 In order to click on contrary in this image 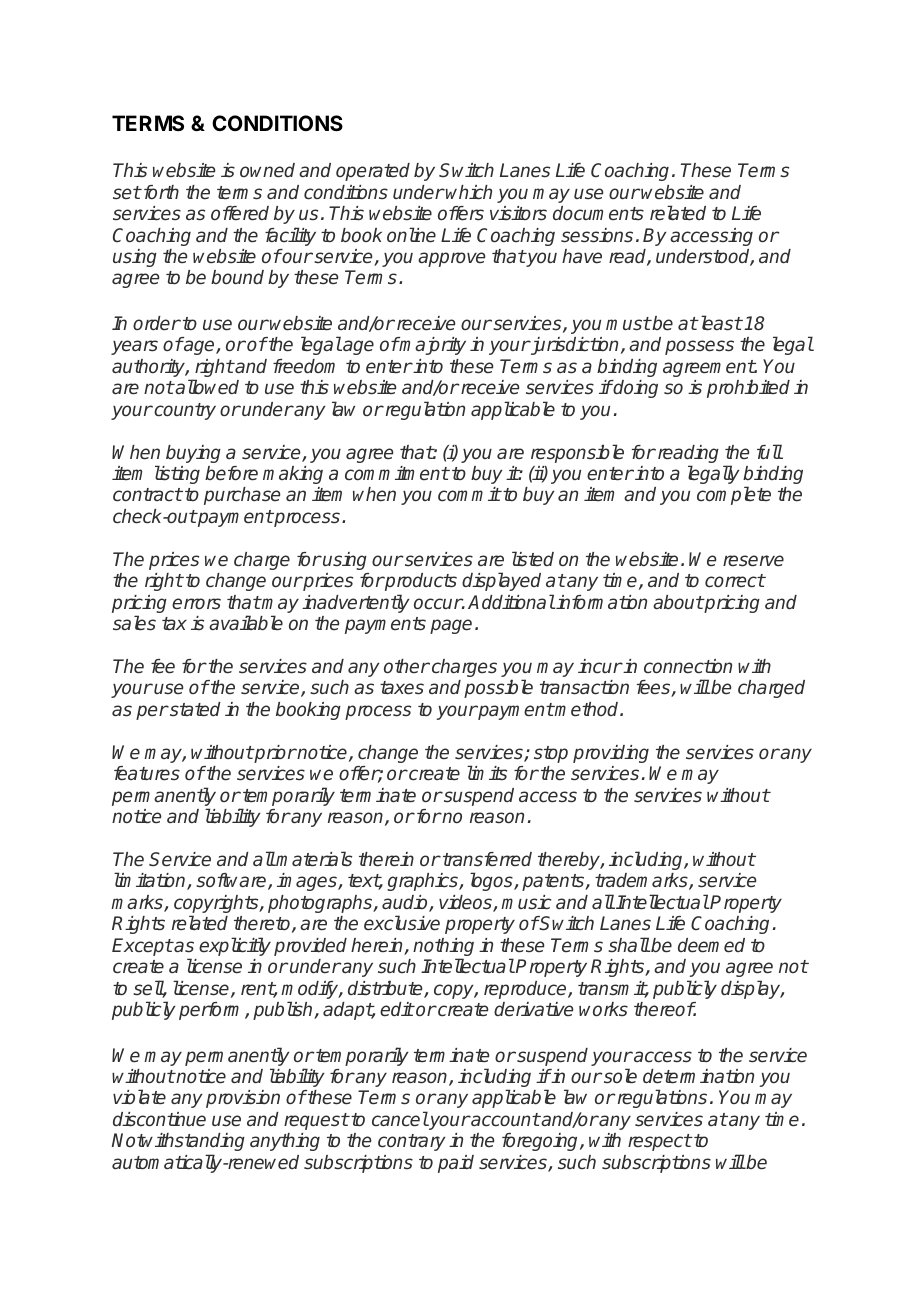, I will do `click(412, 1142)`.
